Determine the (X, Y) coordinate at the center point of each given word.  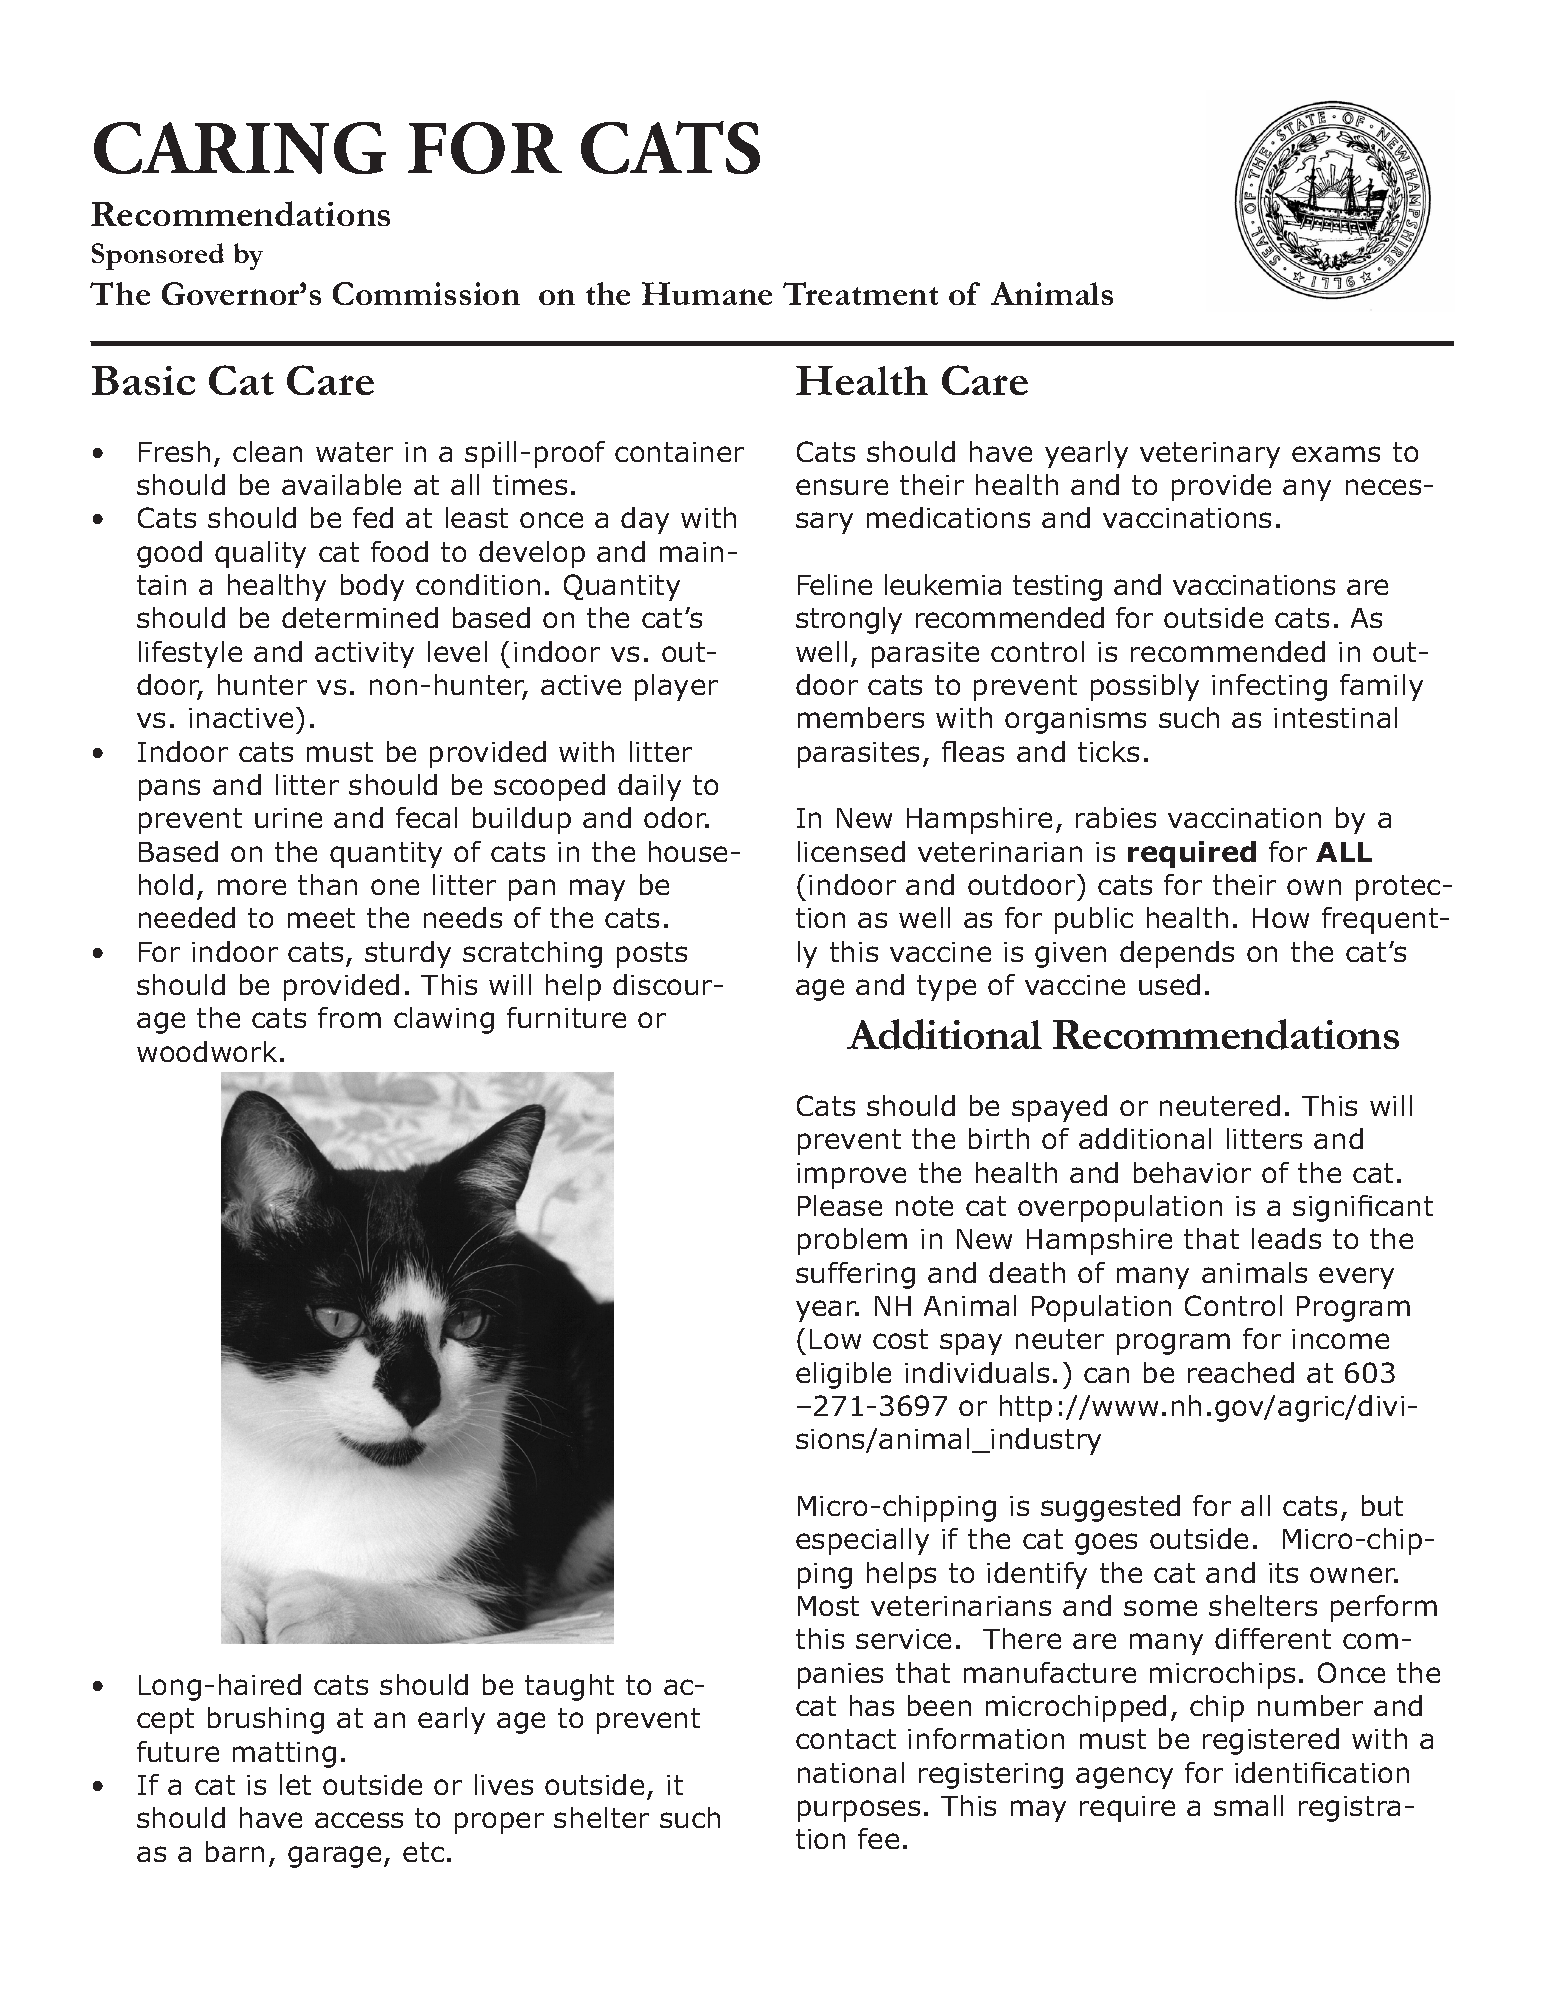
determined (360, 617)
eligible (843, 1375)
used (1169, 984)
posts (652, 955)
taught (569, 1687)
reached (1241, 1372)
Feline (835, 584)
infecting (1269, 687)
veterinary (1210, 455)
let (295, 1784)
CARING (240, 148)
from (349, 1017)
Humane (707, 293)
